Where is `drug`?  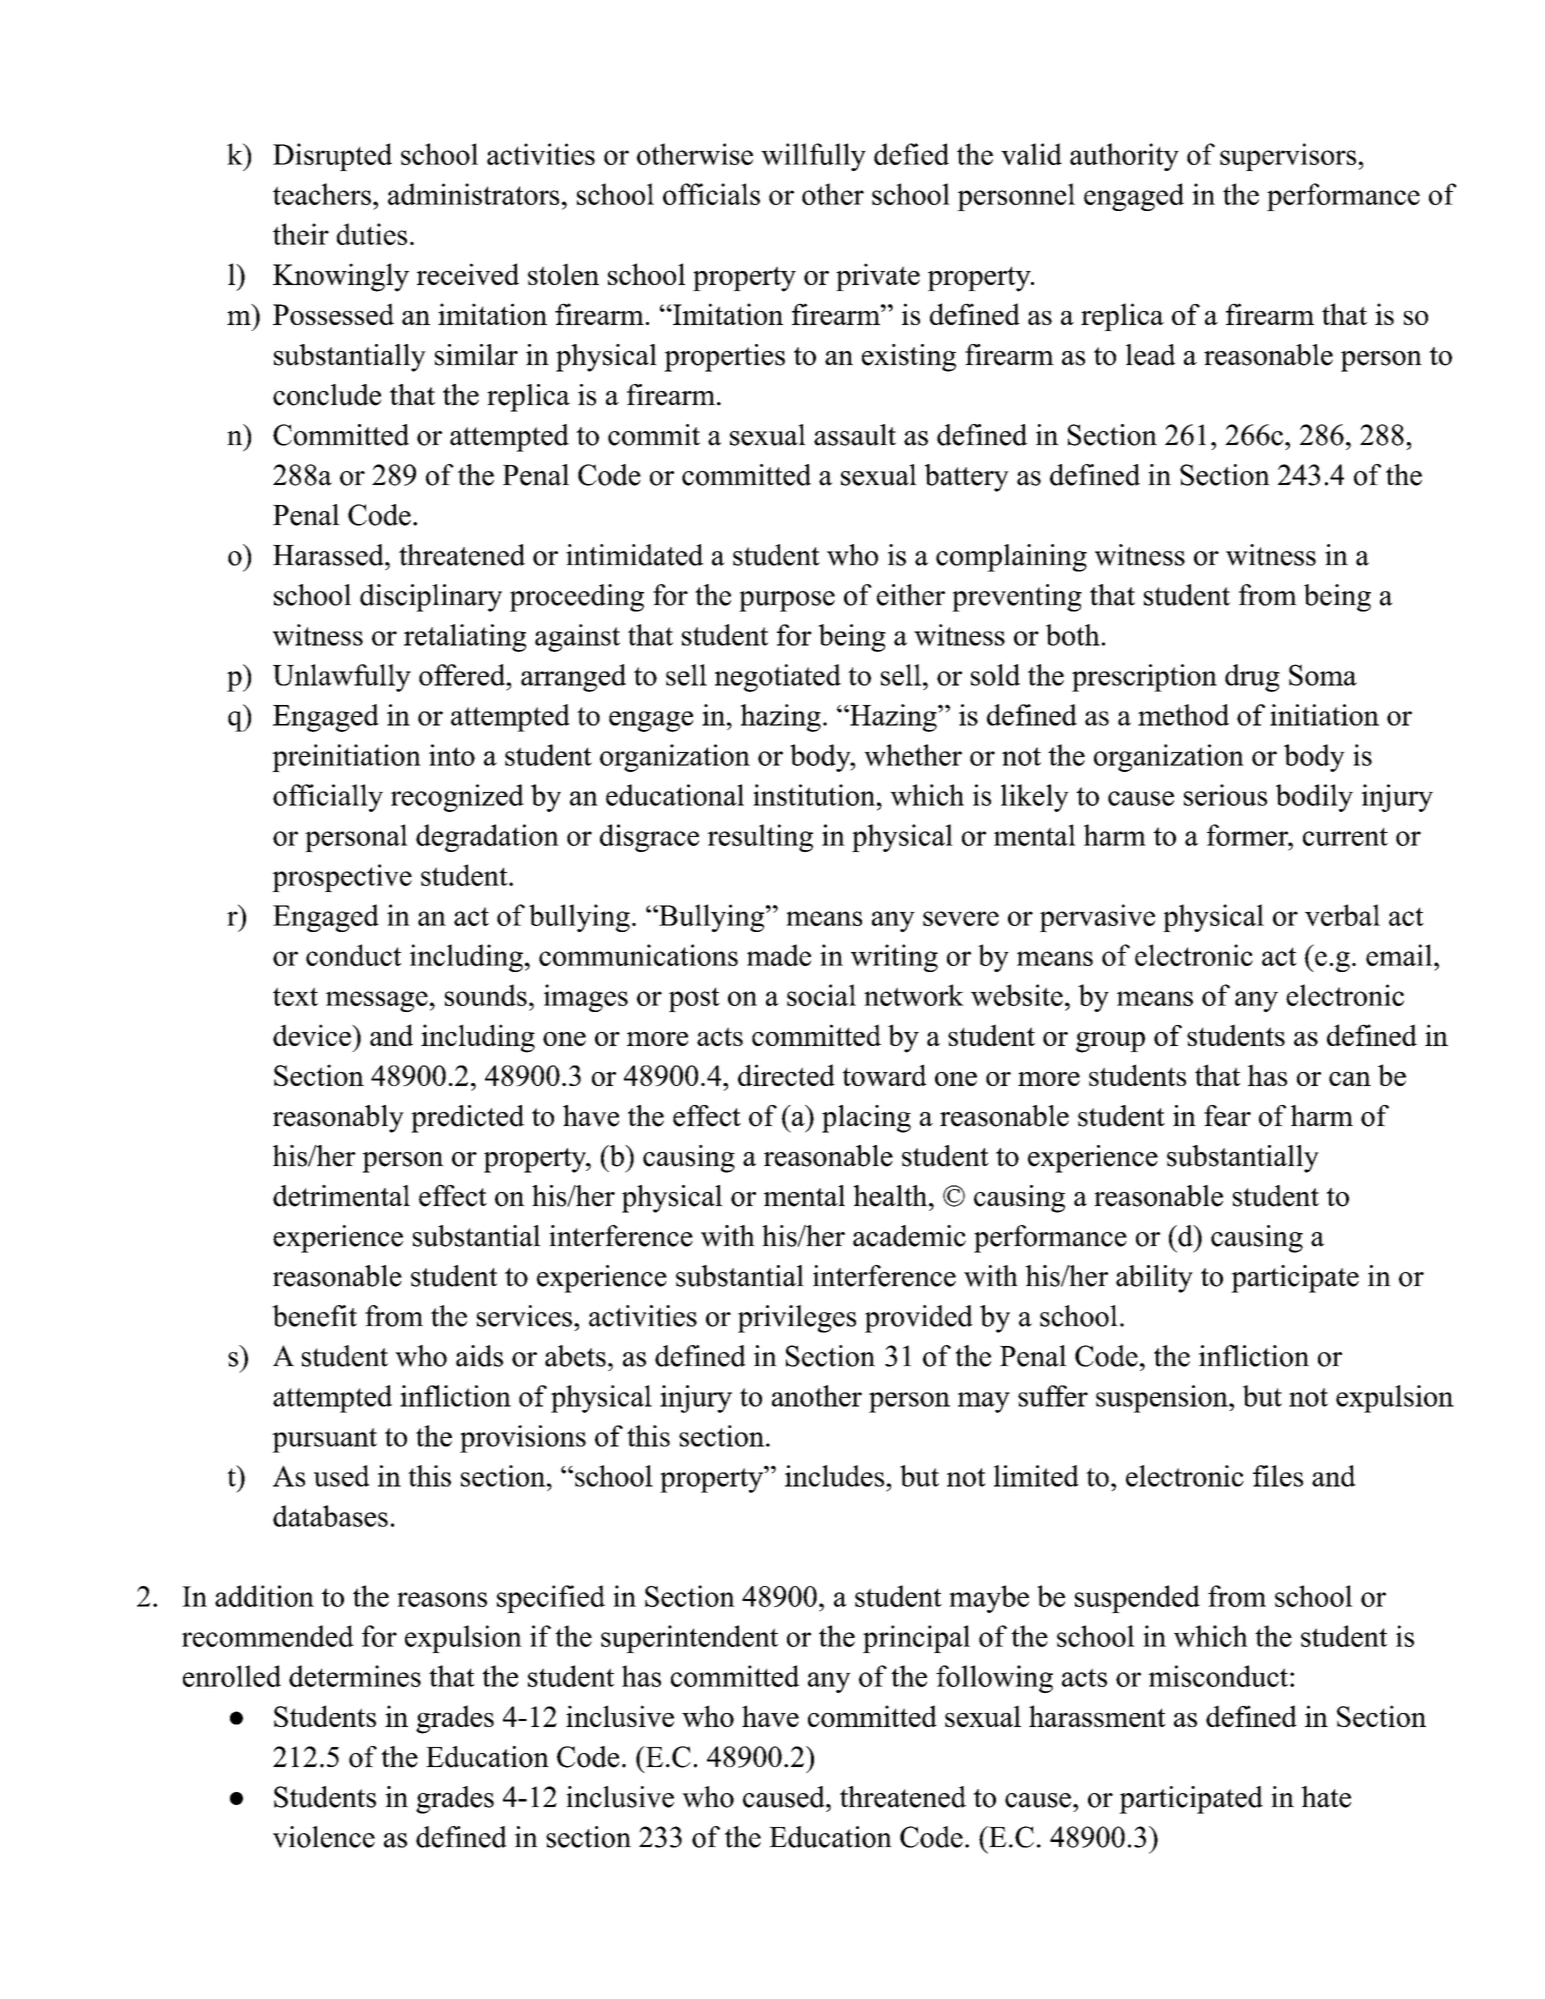
drug is located at coordinates (1252, 678).
